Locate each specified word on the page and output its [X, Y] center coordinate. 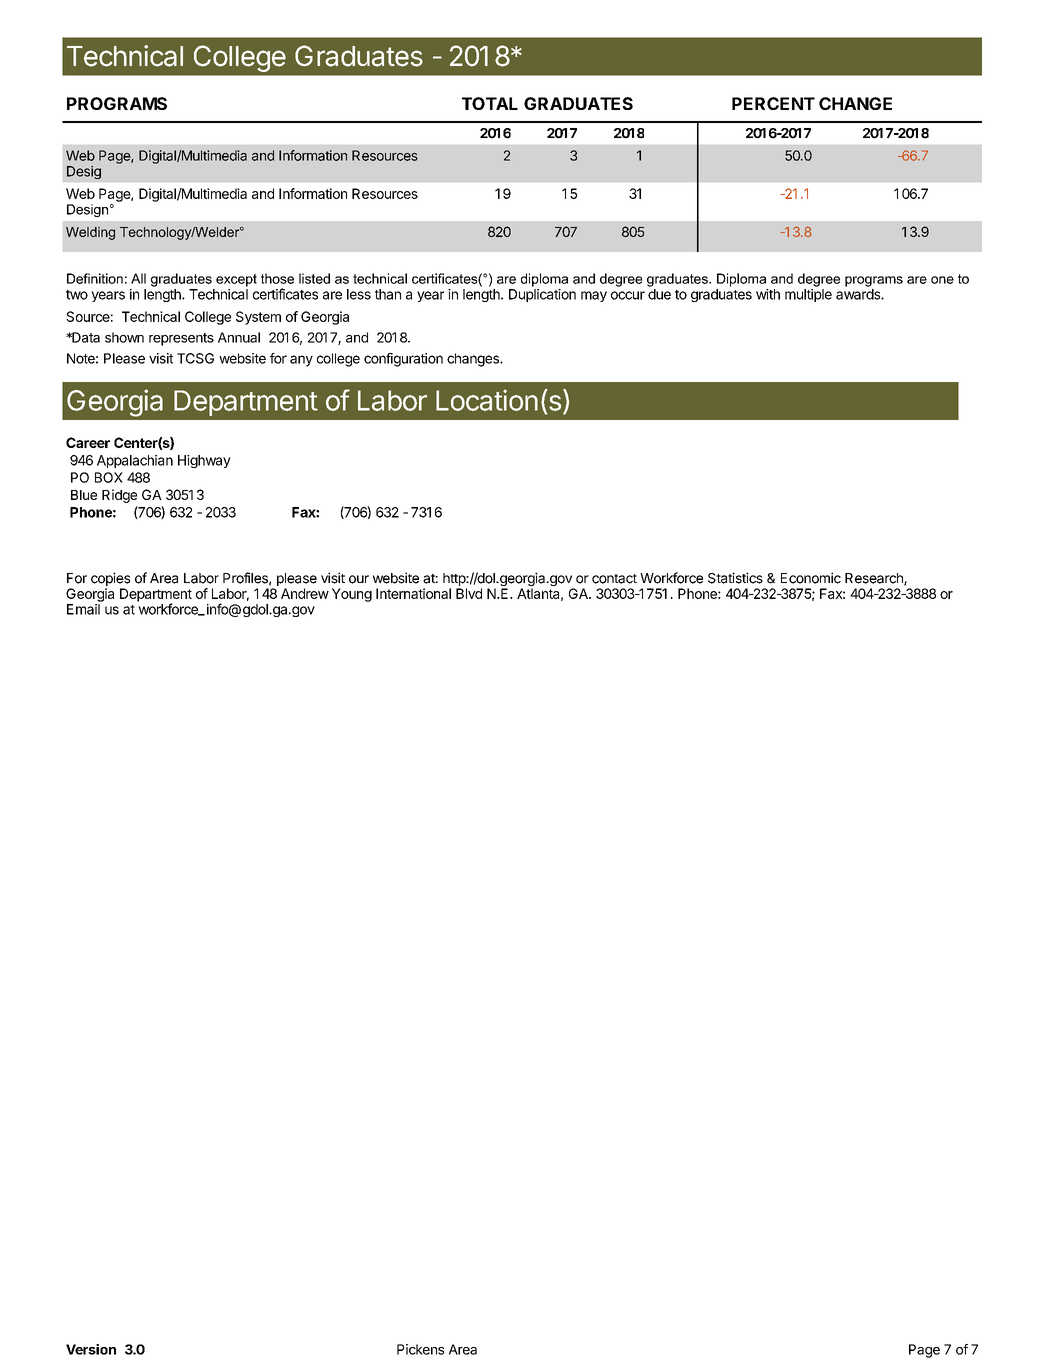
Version [91, 1349]
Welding [90, 233]
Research [875, 579]
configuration [403, 360]
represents [181, 339]
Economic [811, 578]
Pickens [420, 1349]
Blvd [469, 593]
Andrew [305, 593]
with [768, 294]
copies [110, 579]
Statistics [735, 578]
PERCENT [773, 103]
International [413, 593]
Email [83, 609]
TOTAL [490, 103]
